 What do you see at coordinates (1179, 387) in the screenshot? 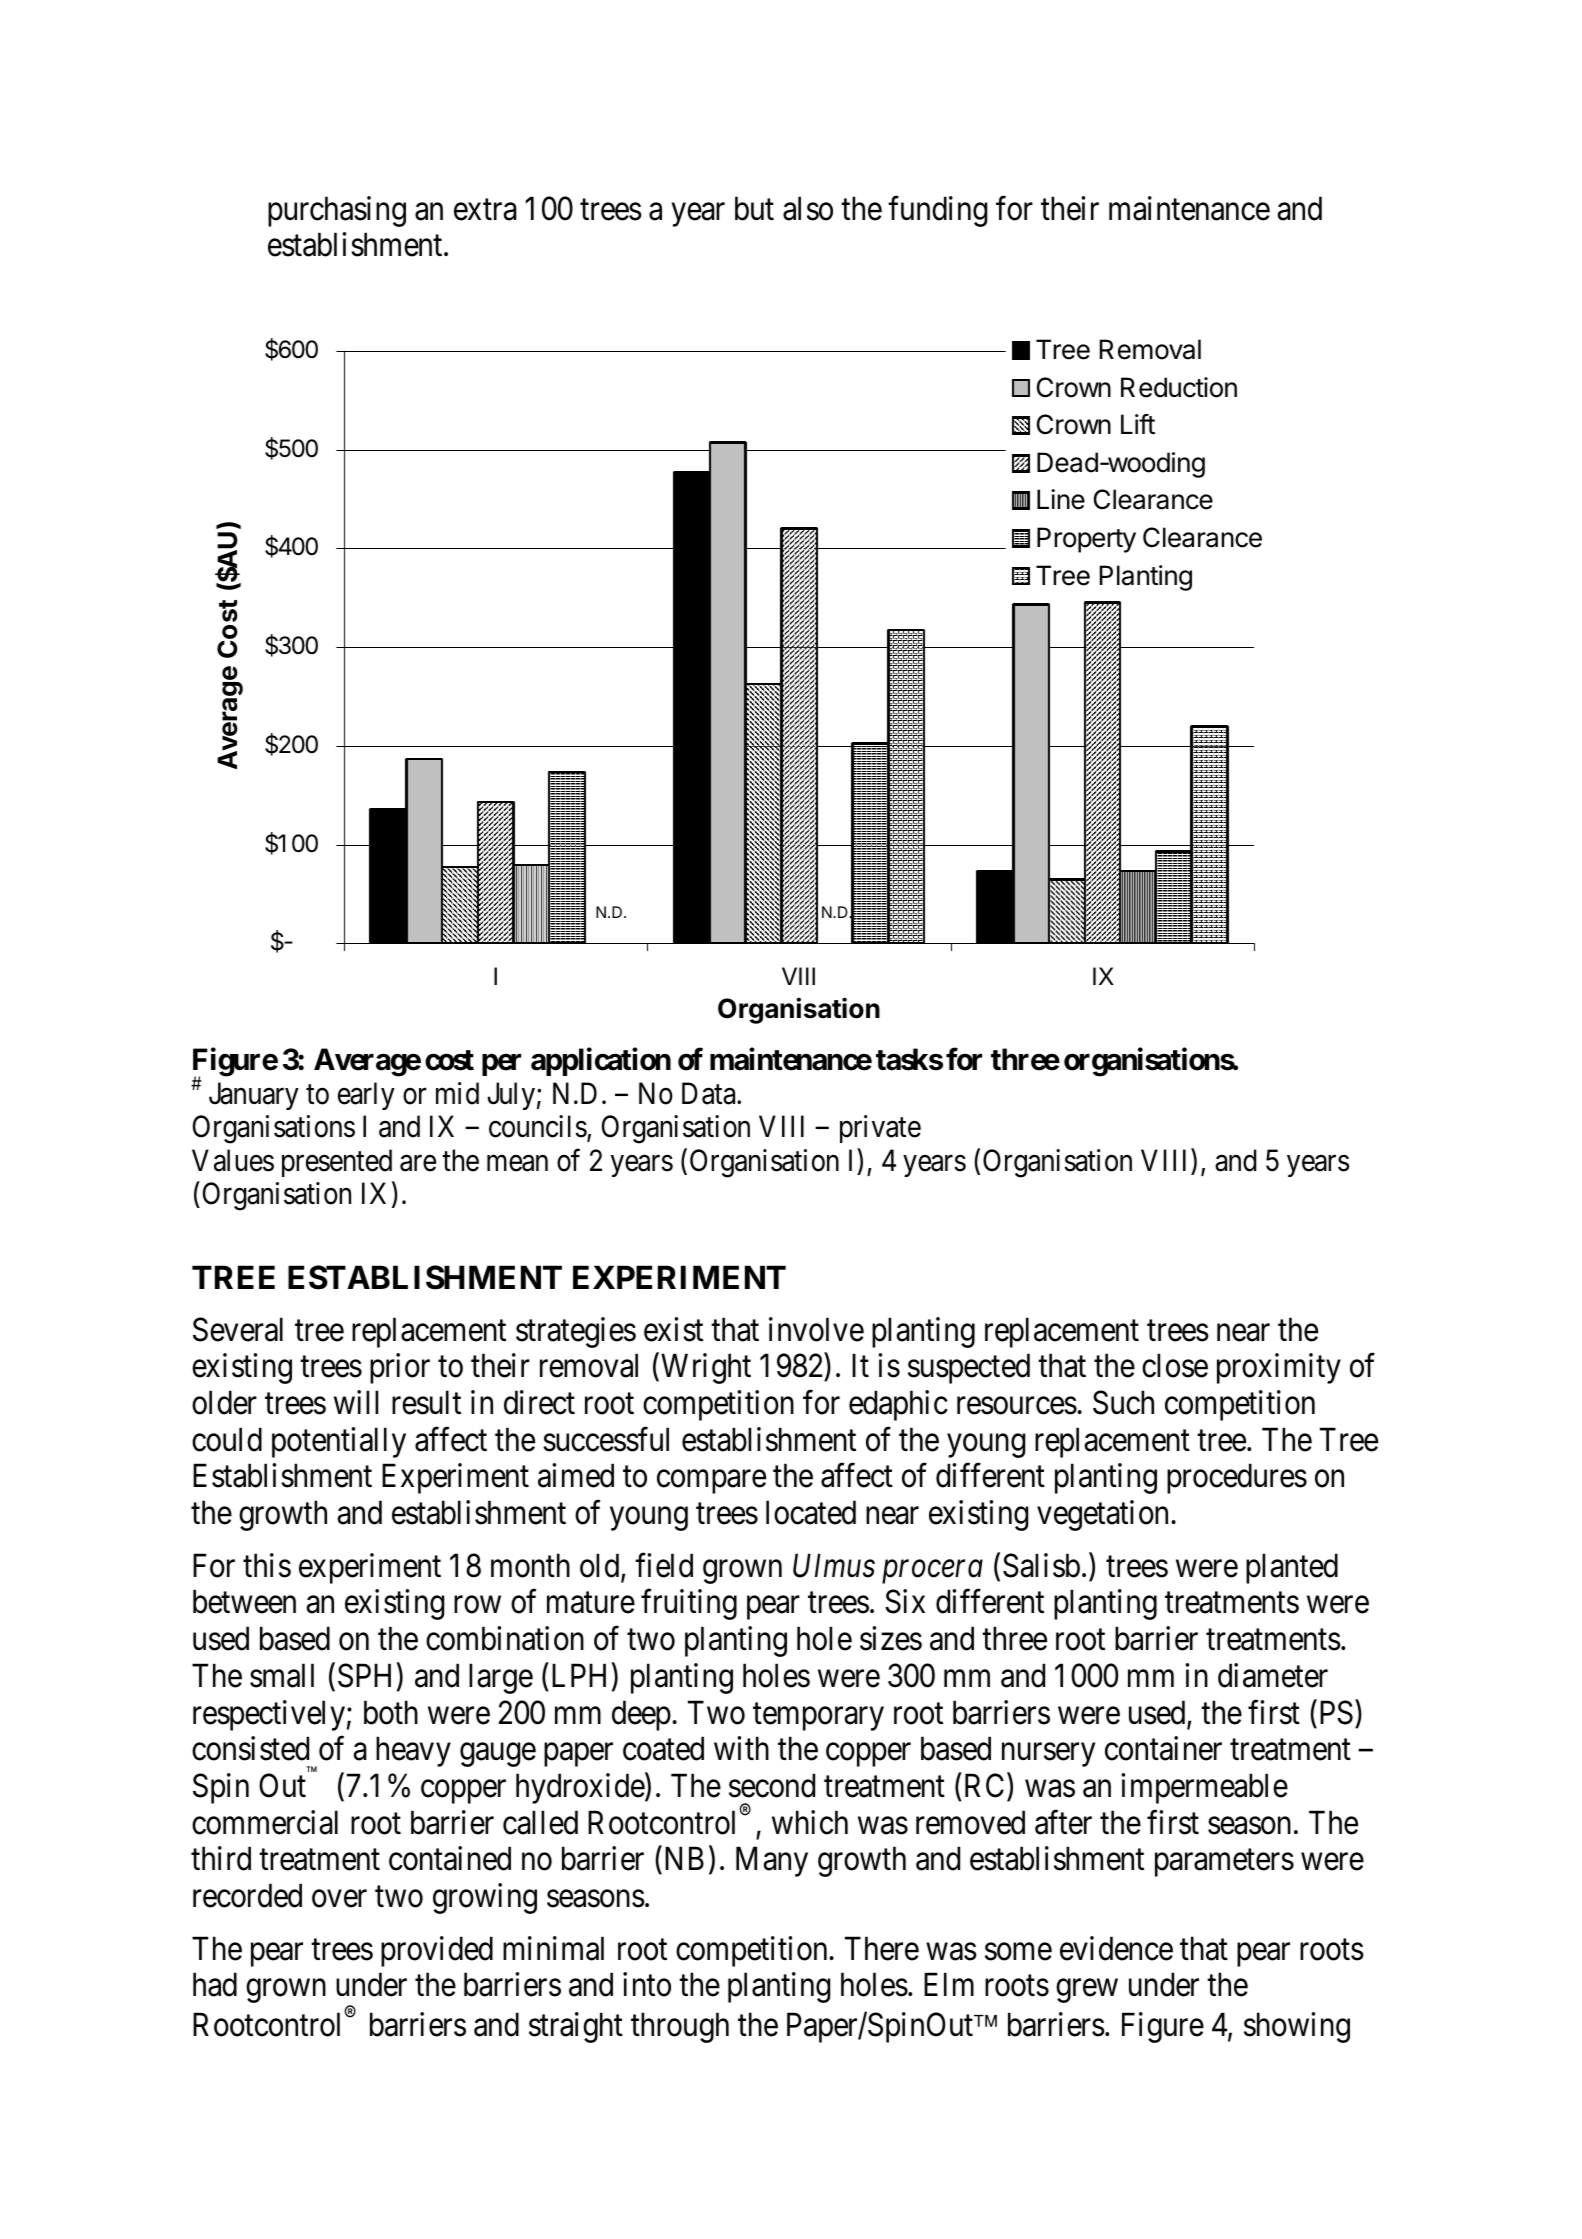
I see `Reduction` at bounding box center [1179, 387].
